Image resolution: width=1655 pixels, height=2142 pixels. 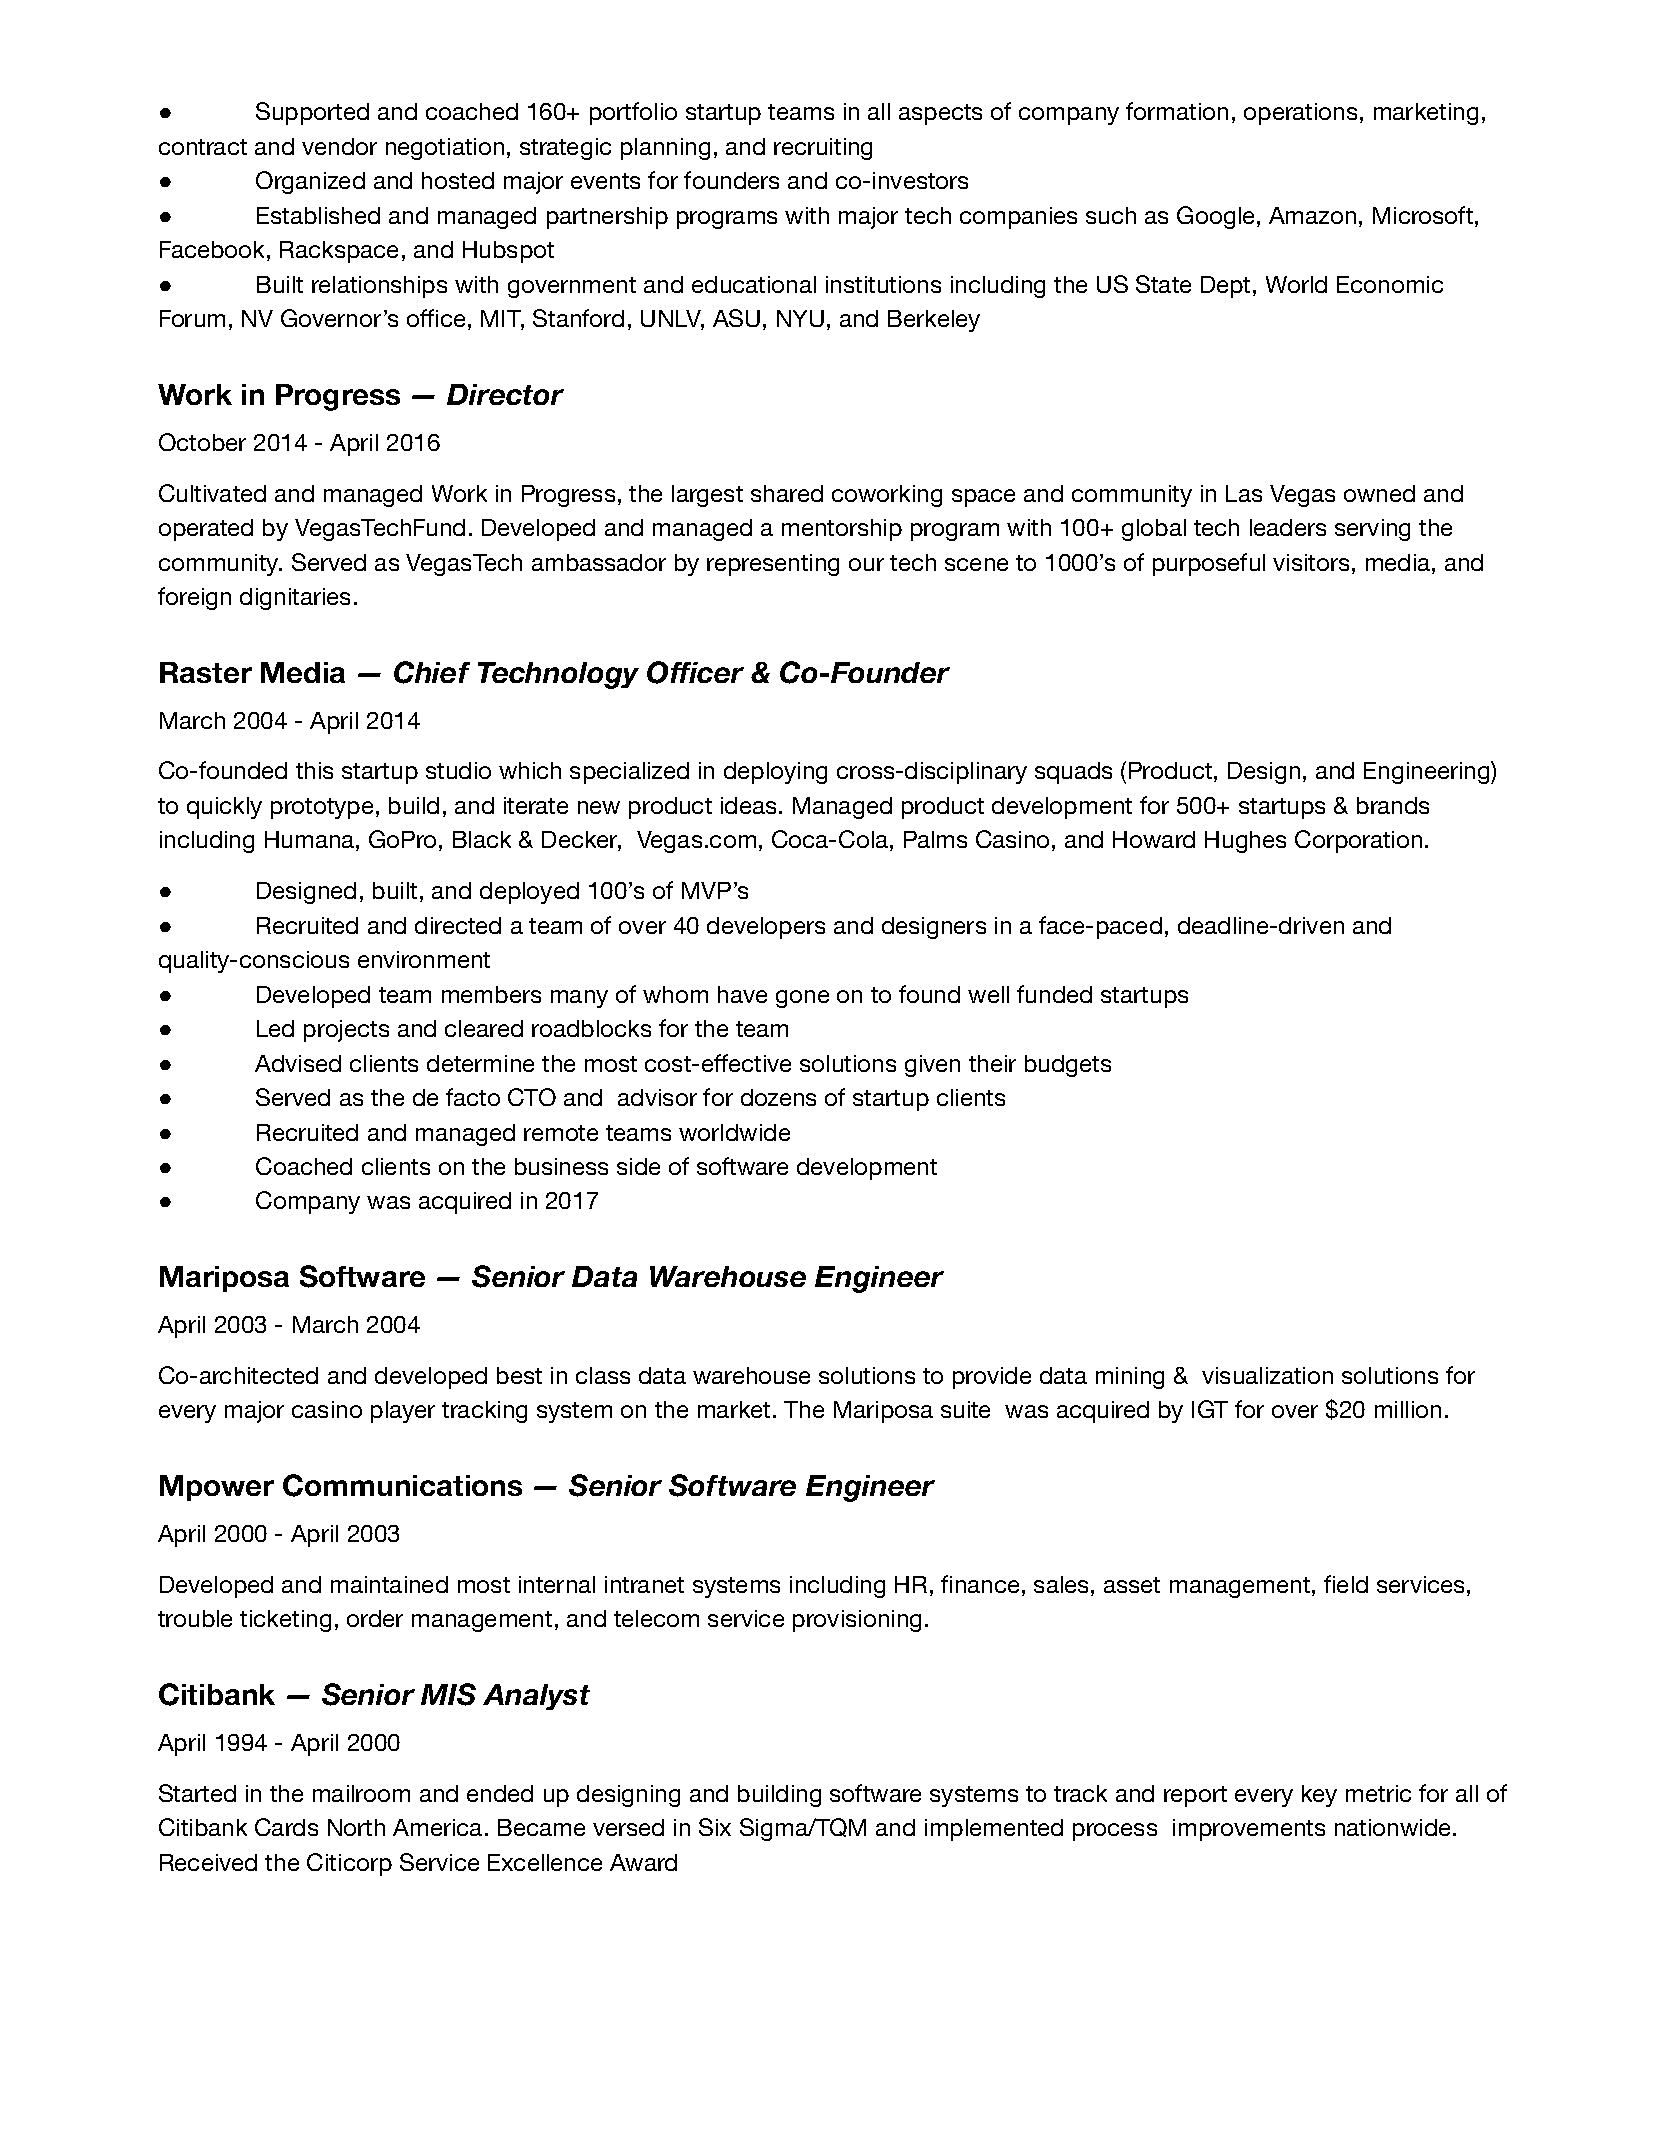 What do you see at coordinates (715, 1827) in the image?
I see `Six` at bounding box center [715, 1827].
